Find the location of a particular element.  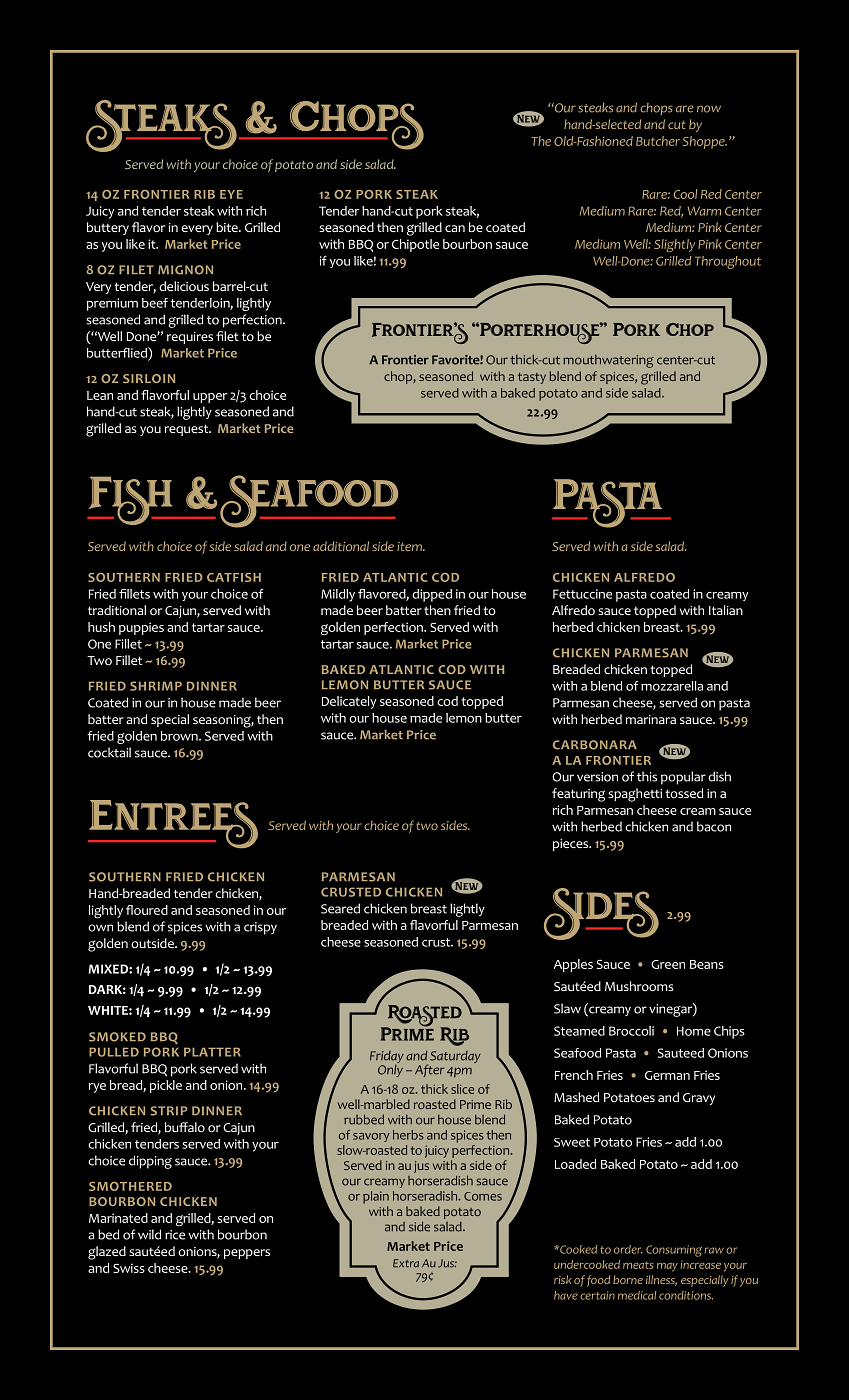

may is located at coordinates (667, 1267).
